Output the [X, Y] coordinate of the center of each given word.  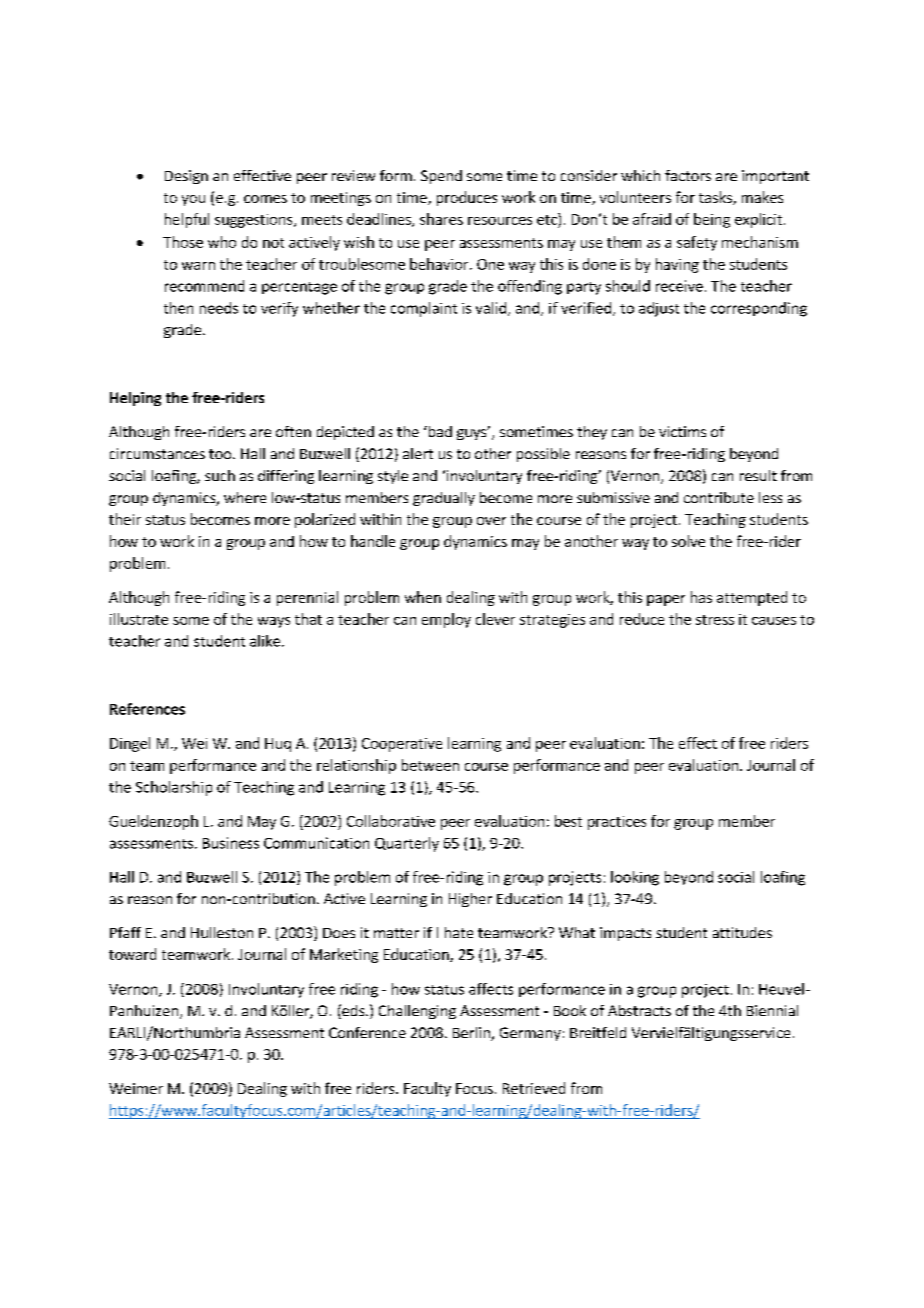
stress [715, 620]
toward [132, 954]
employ [446, 620]
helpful [187, 220]
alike [265, 641]
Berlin [472, 1034]
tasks [716, 198]
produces [467, 198]
